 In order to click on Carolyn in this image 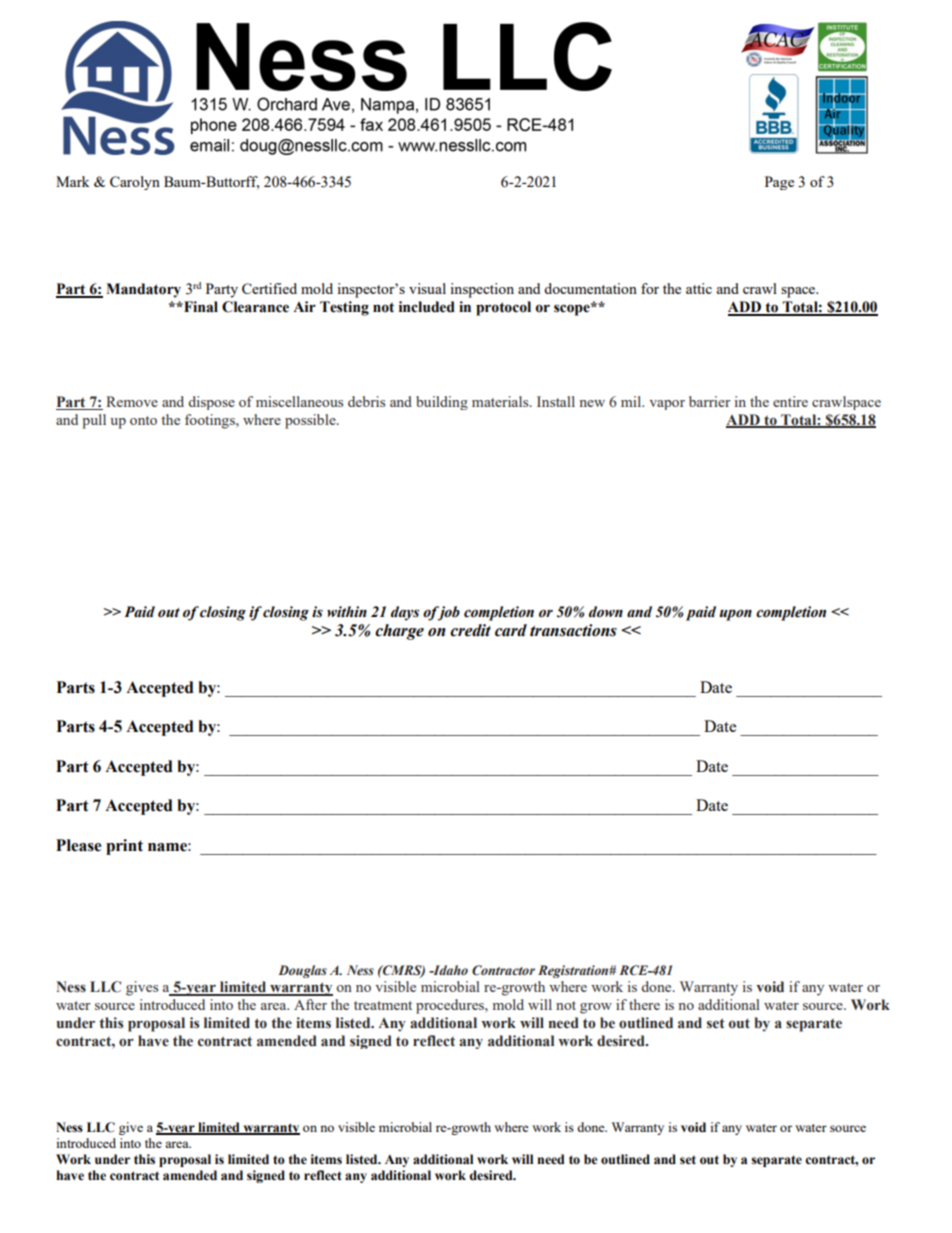, I will do `click(135, 183)`.
